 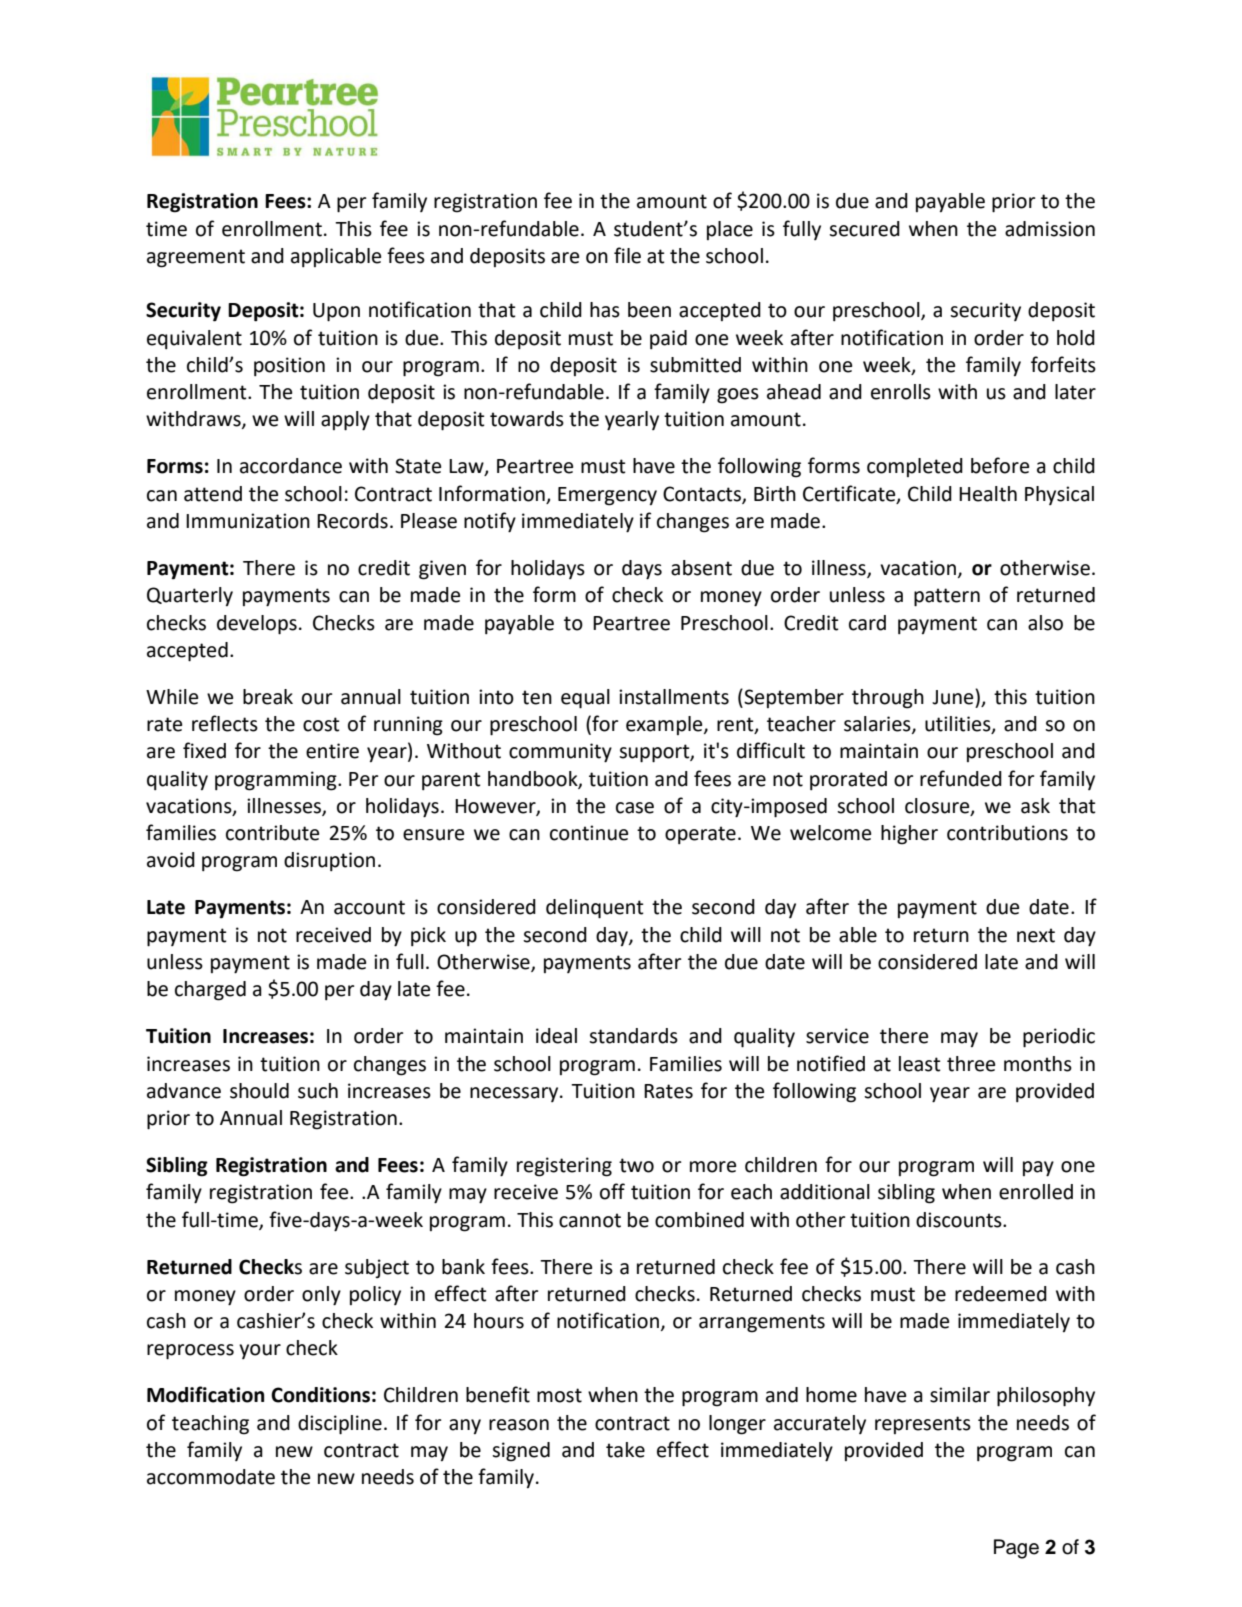 I want to click on admission, so click(x=1050, y=229).
